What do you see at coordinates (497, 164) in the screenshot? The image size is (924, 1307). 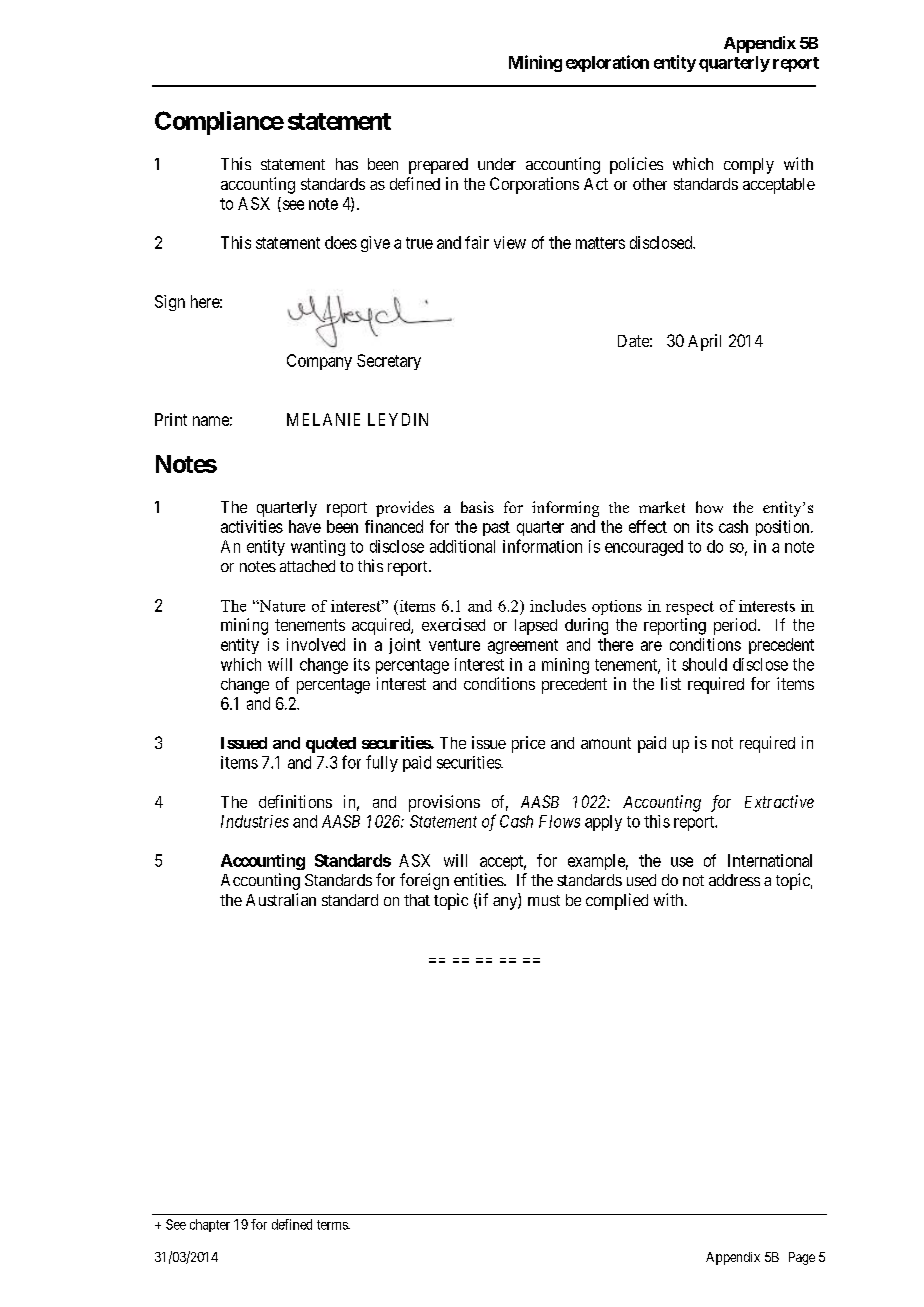 I see `under` at bounding box center [497, 164].
